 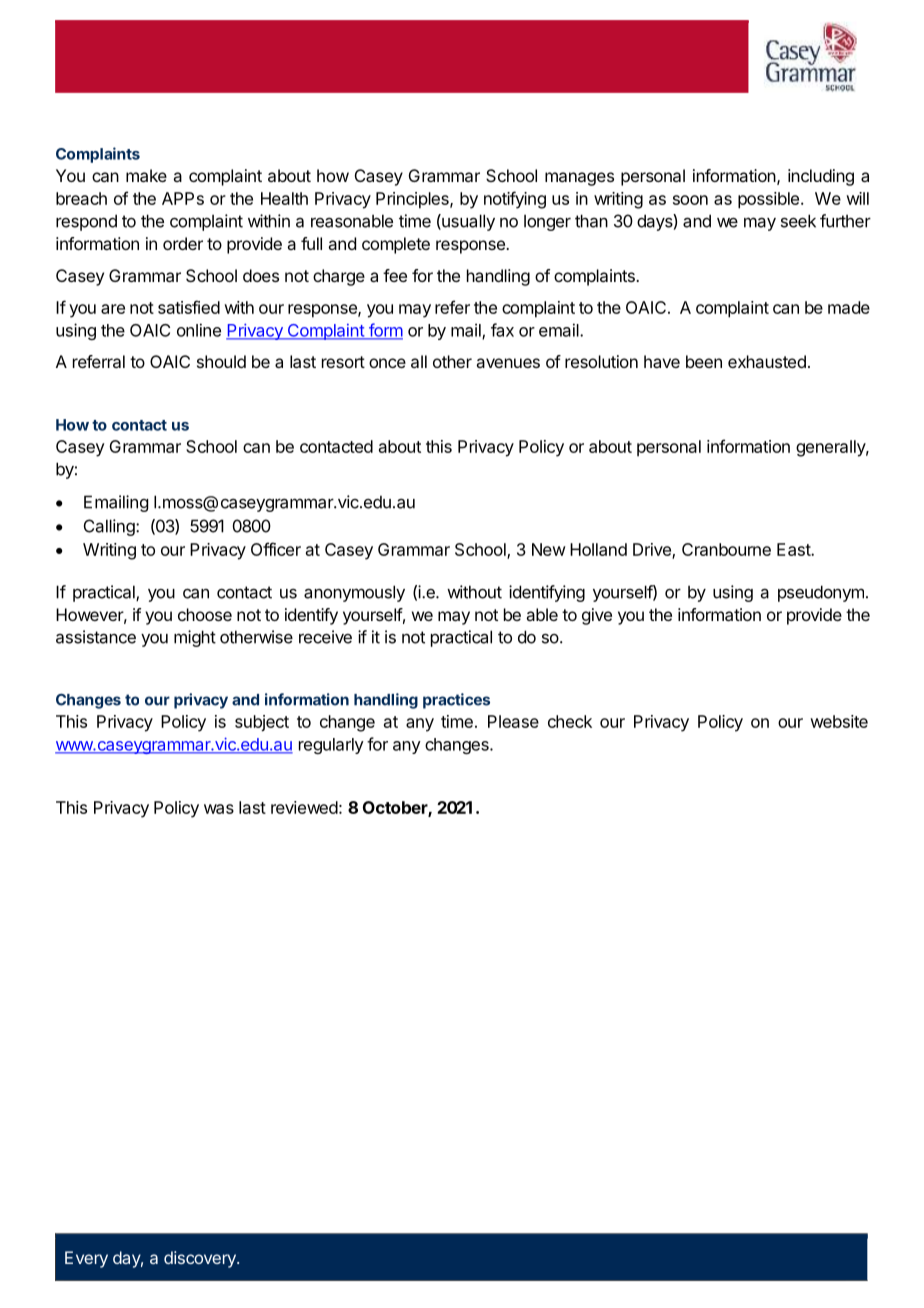 What do you see at coordinates (549, 549) in the page?
I see `New` at bounding box center [549, 549].
